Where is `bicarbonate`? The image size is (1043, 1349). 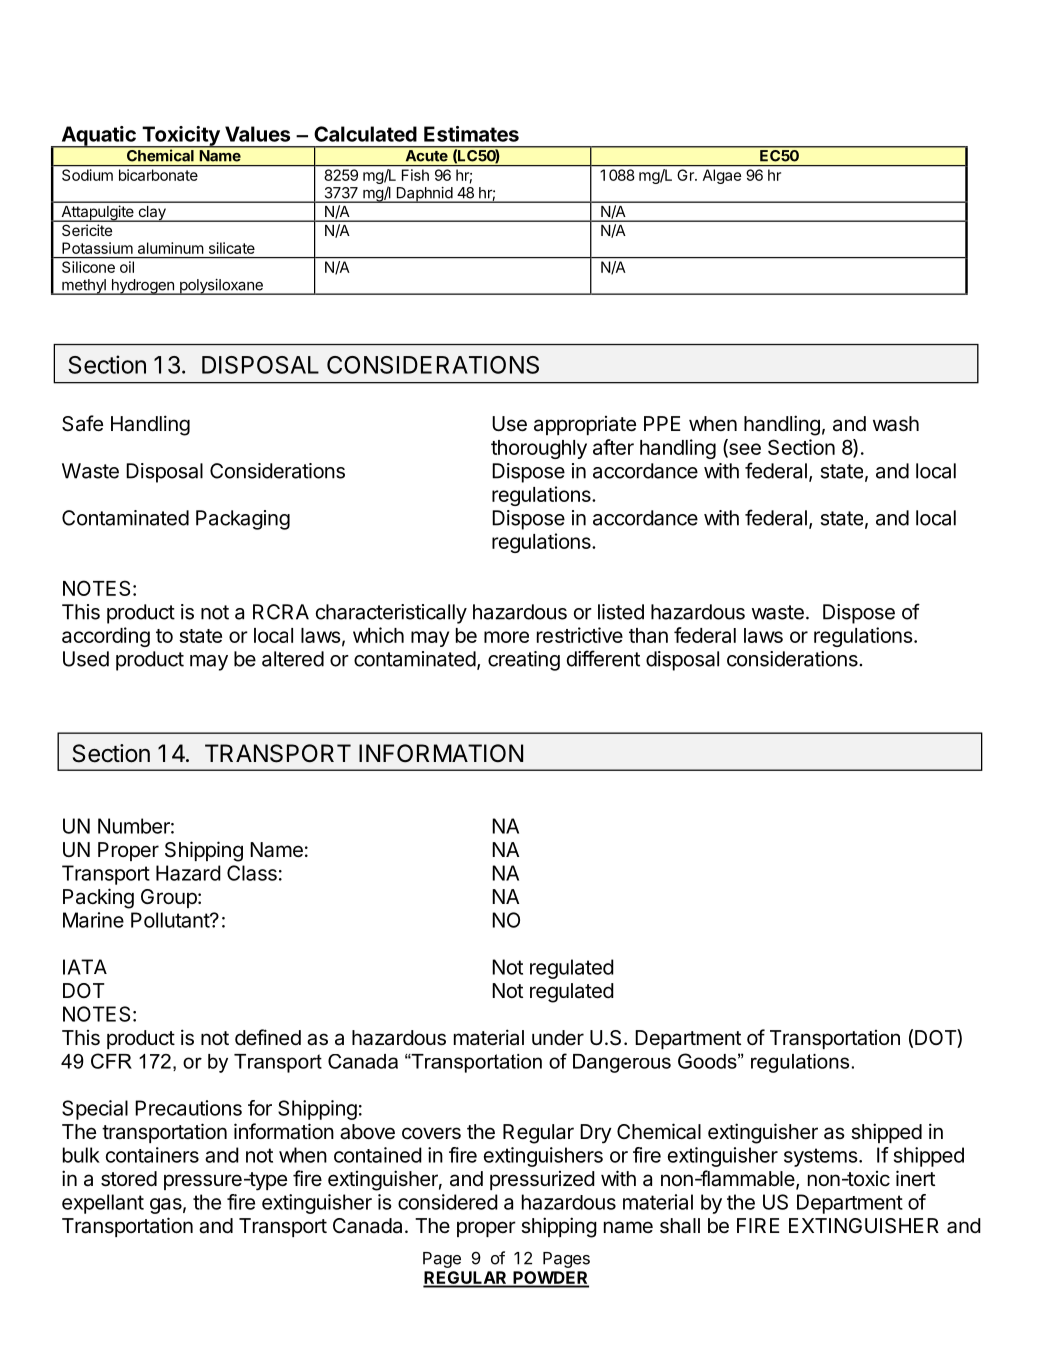 bicarbonate is located at coordinates (158, 175).
